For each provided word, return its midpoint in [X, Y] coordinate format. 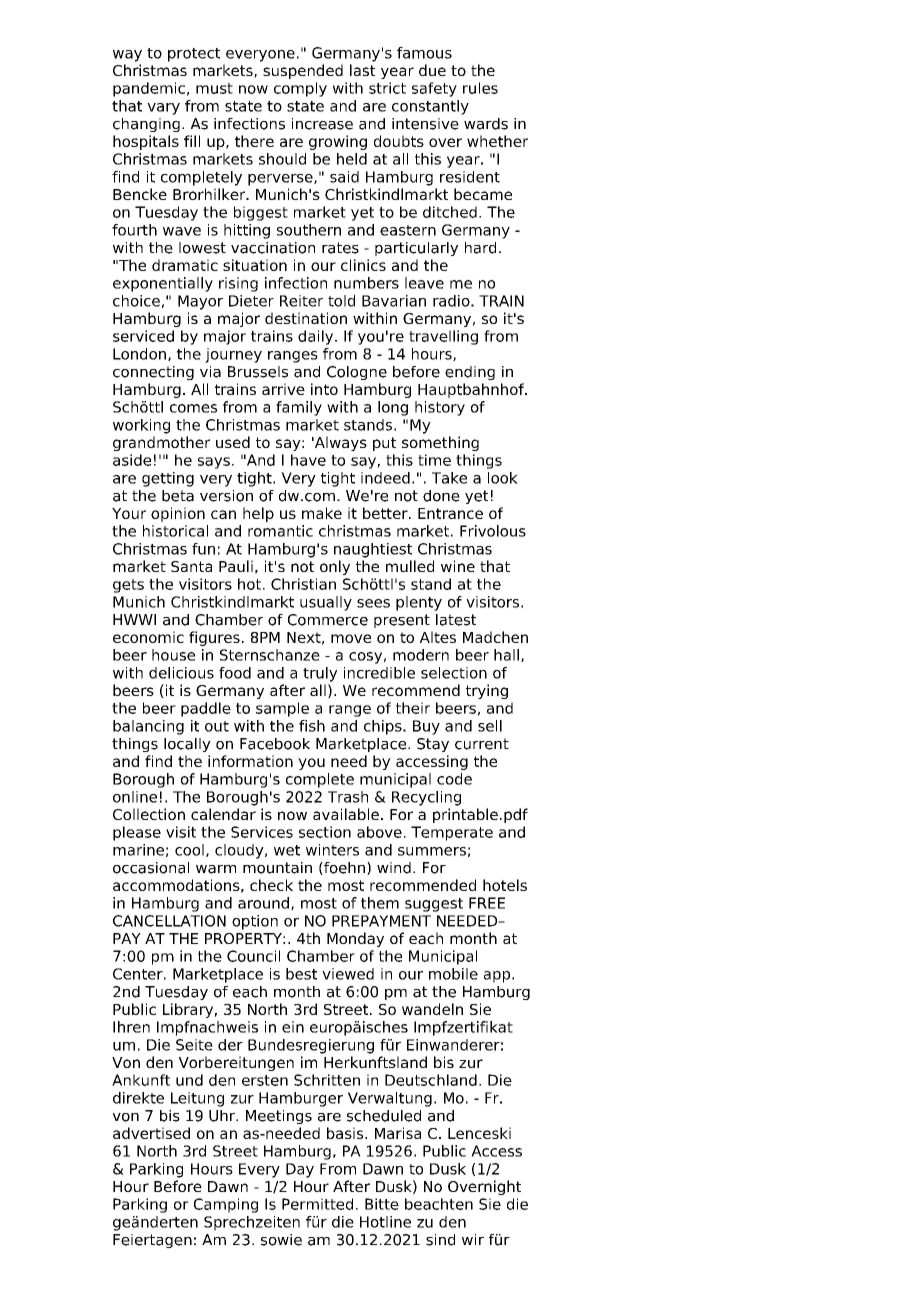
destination [306, 318]
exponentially [163, 284]
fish [312, 726]
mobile [453, 974]
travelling [443, 337]
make [322, 513]
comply [300, 89]
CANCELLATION [169, 921]
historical [175, 531]
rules [480, 88]
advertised [151, 1133]
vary [163, 109]
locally [187, 745]
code [454, 779]
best [301, 974]
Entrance [450, 513]
